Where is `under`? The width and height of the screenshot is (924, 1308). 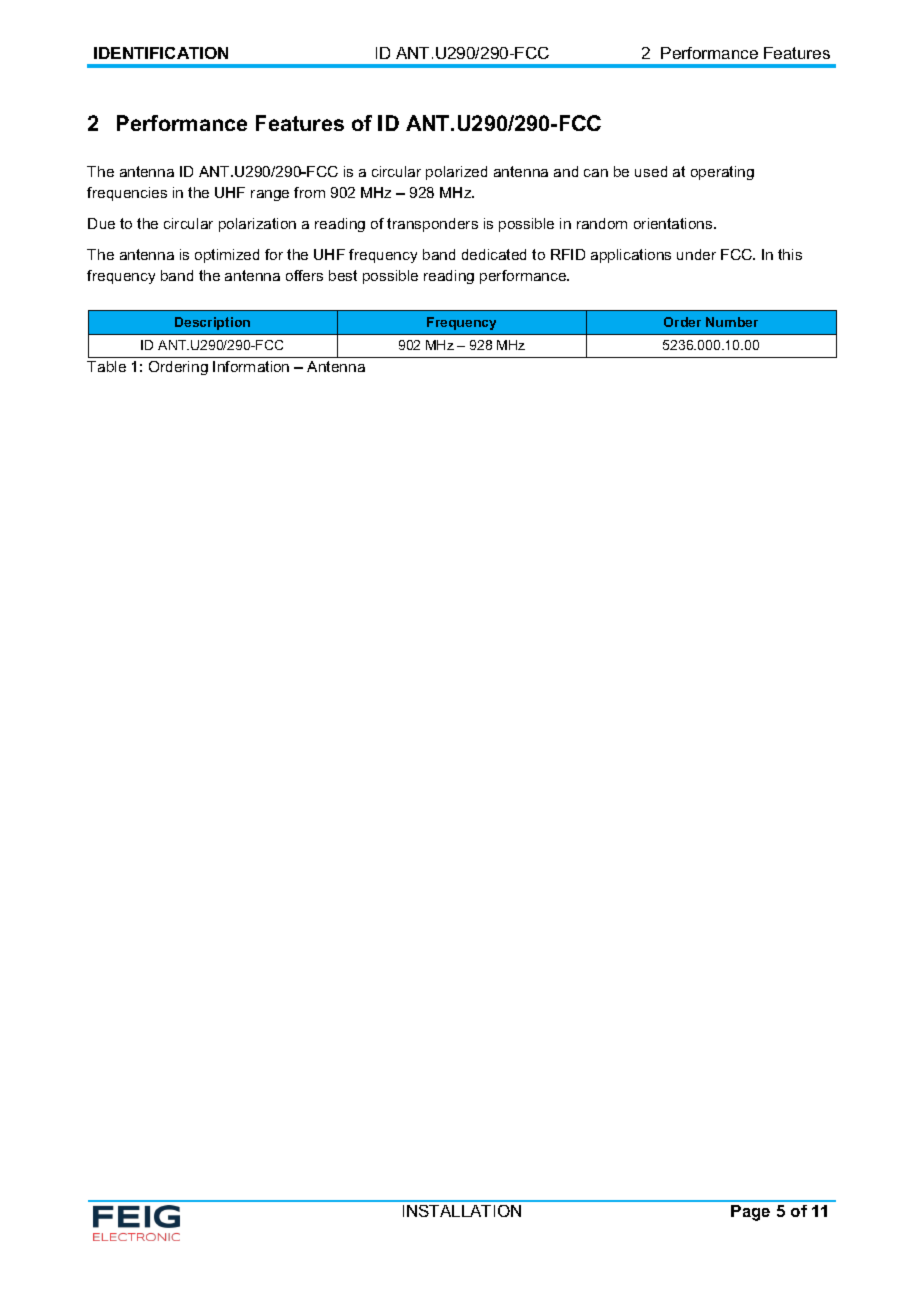 under is located at coordinates (696, 254).
